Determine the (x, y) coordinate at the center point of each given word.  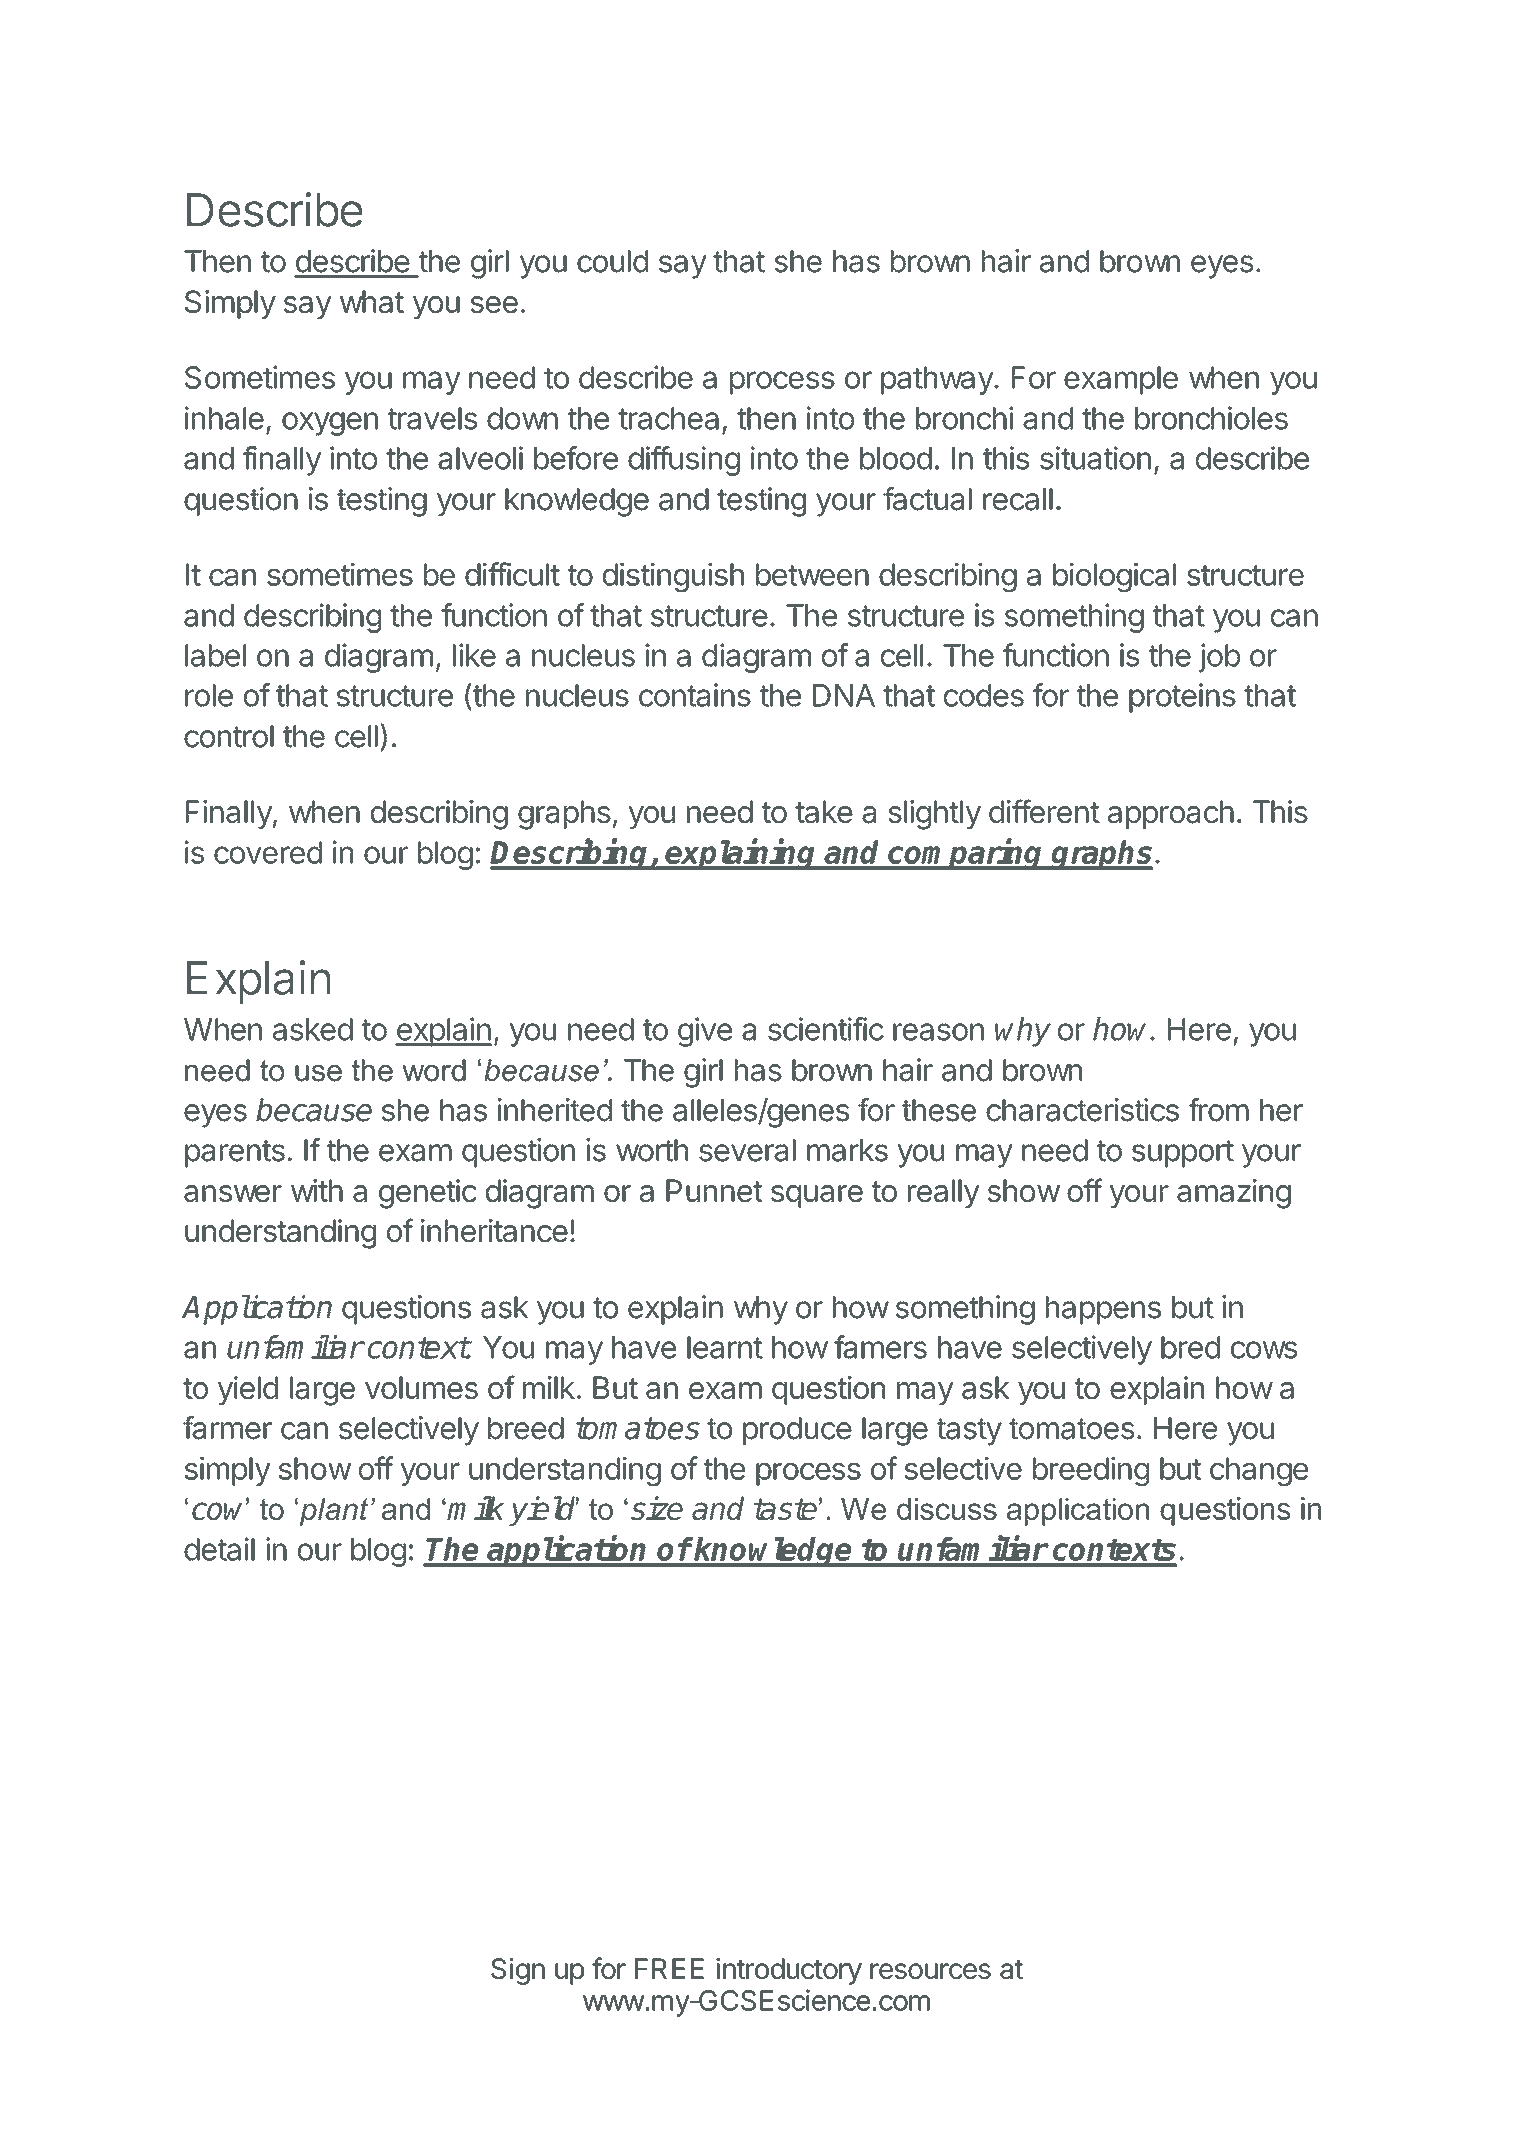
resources (930, 1971)
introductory (789, 1971)
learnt (725, 1347)
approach (1171, 814)
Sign (518, 1971)
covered (268, 852)
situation (1095, 458)
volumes (421, 1387)
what (372, 302)
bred (1190, 1347)
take (824, 812)
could (612, 261)
